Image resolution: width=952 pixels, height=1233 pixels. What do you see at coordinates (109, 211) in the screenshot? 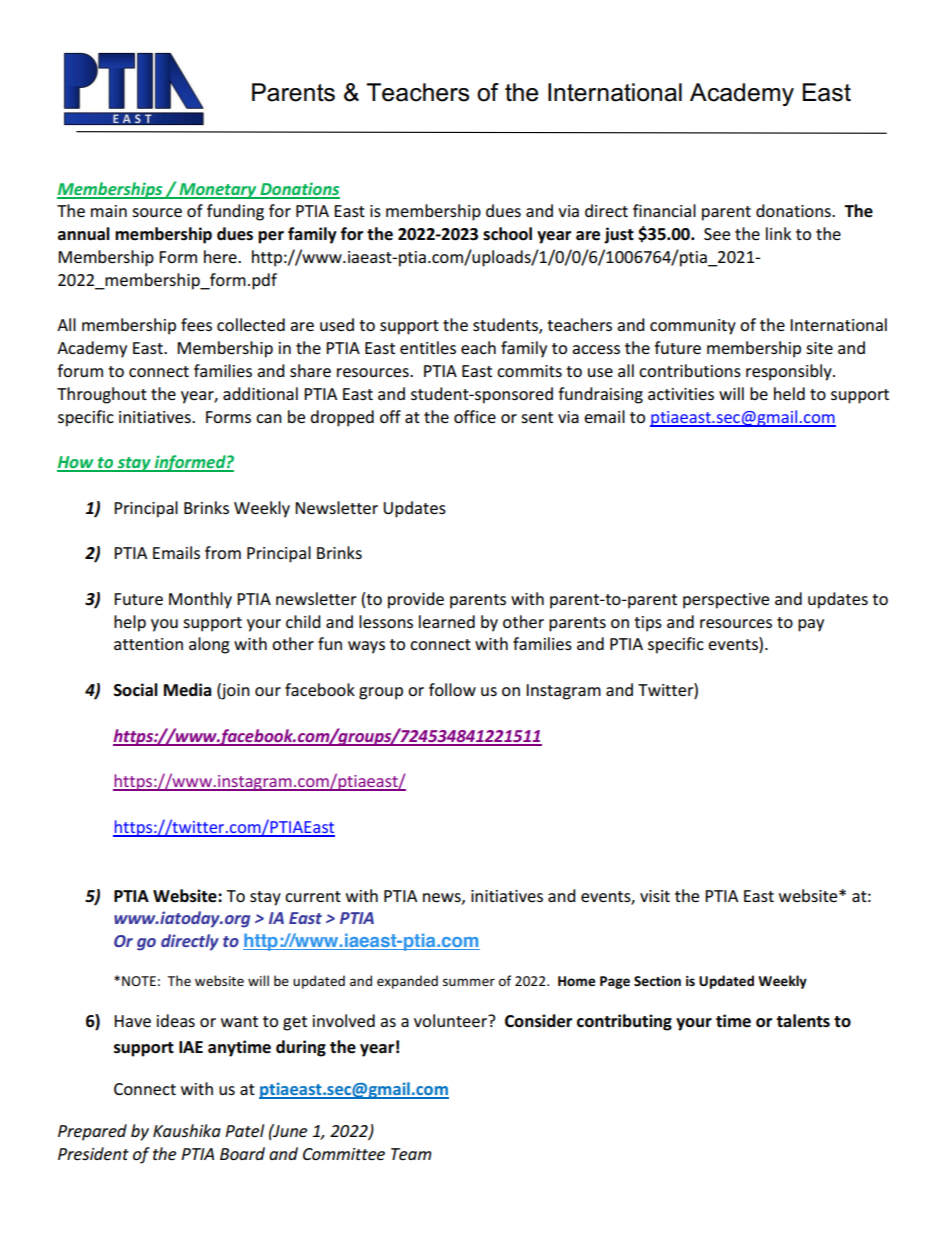
I see `main` at bounding box center [109, 211].
